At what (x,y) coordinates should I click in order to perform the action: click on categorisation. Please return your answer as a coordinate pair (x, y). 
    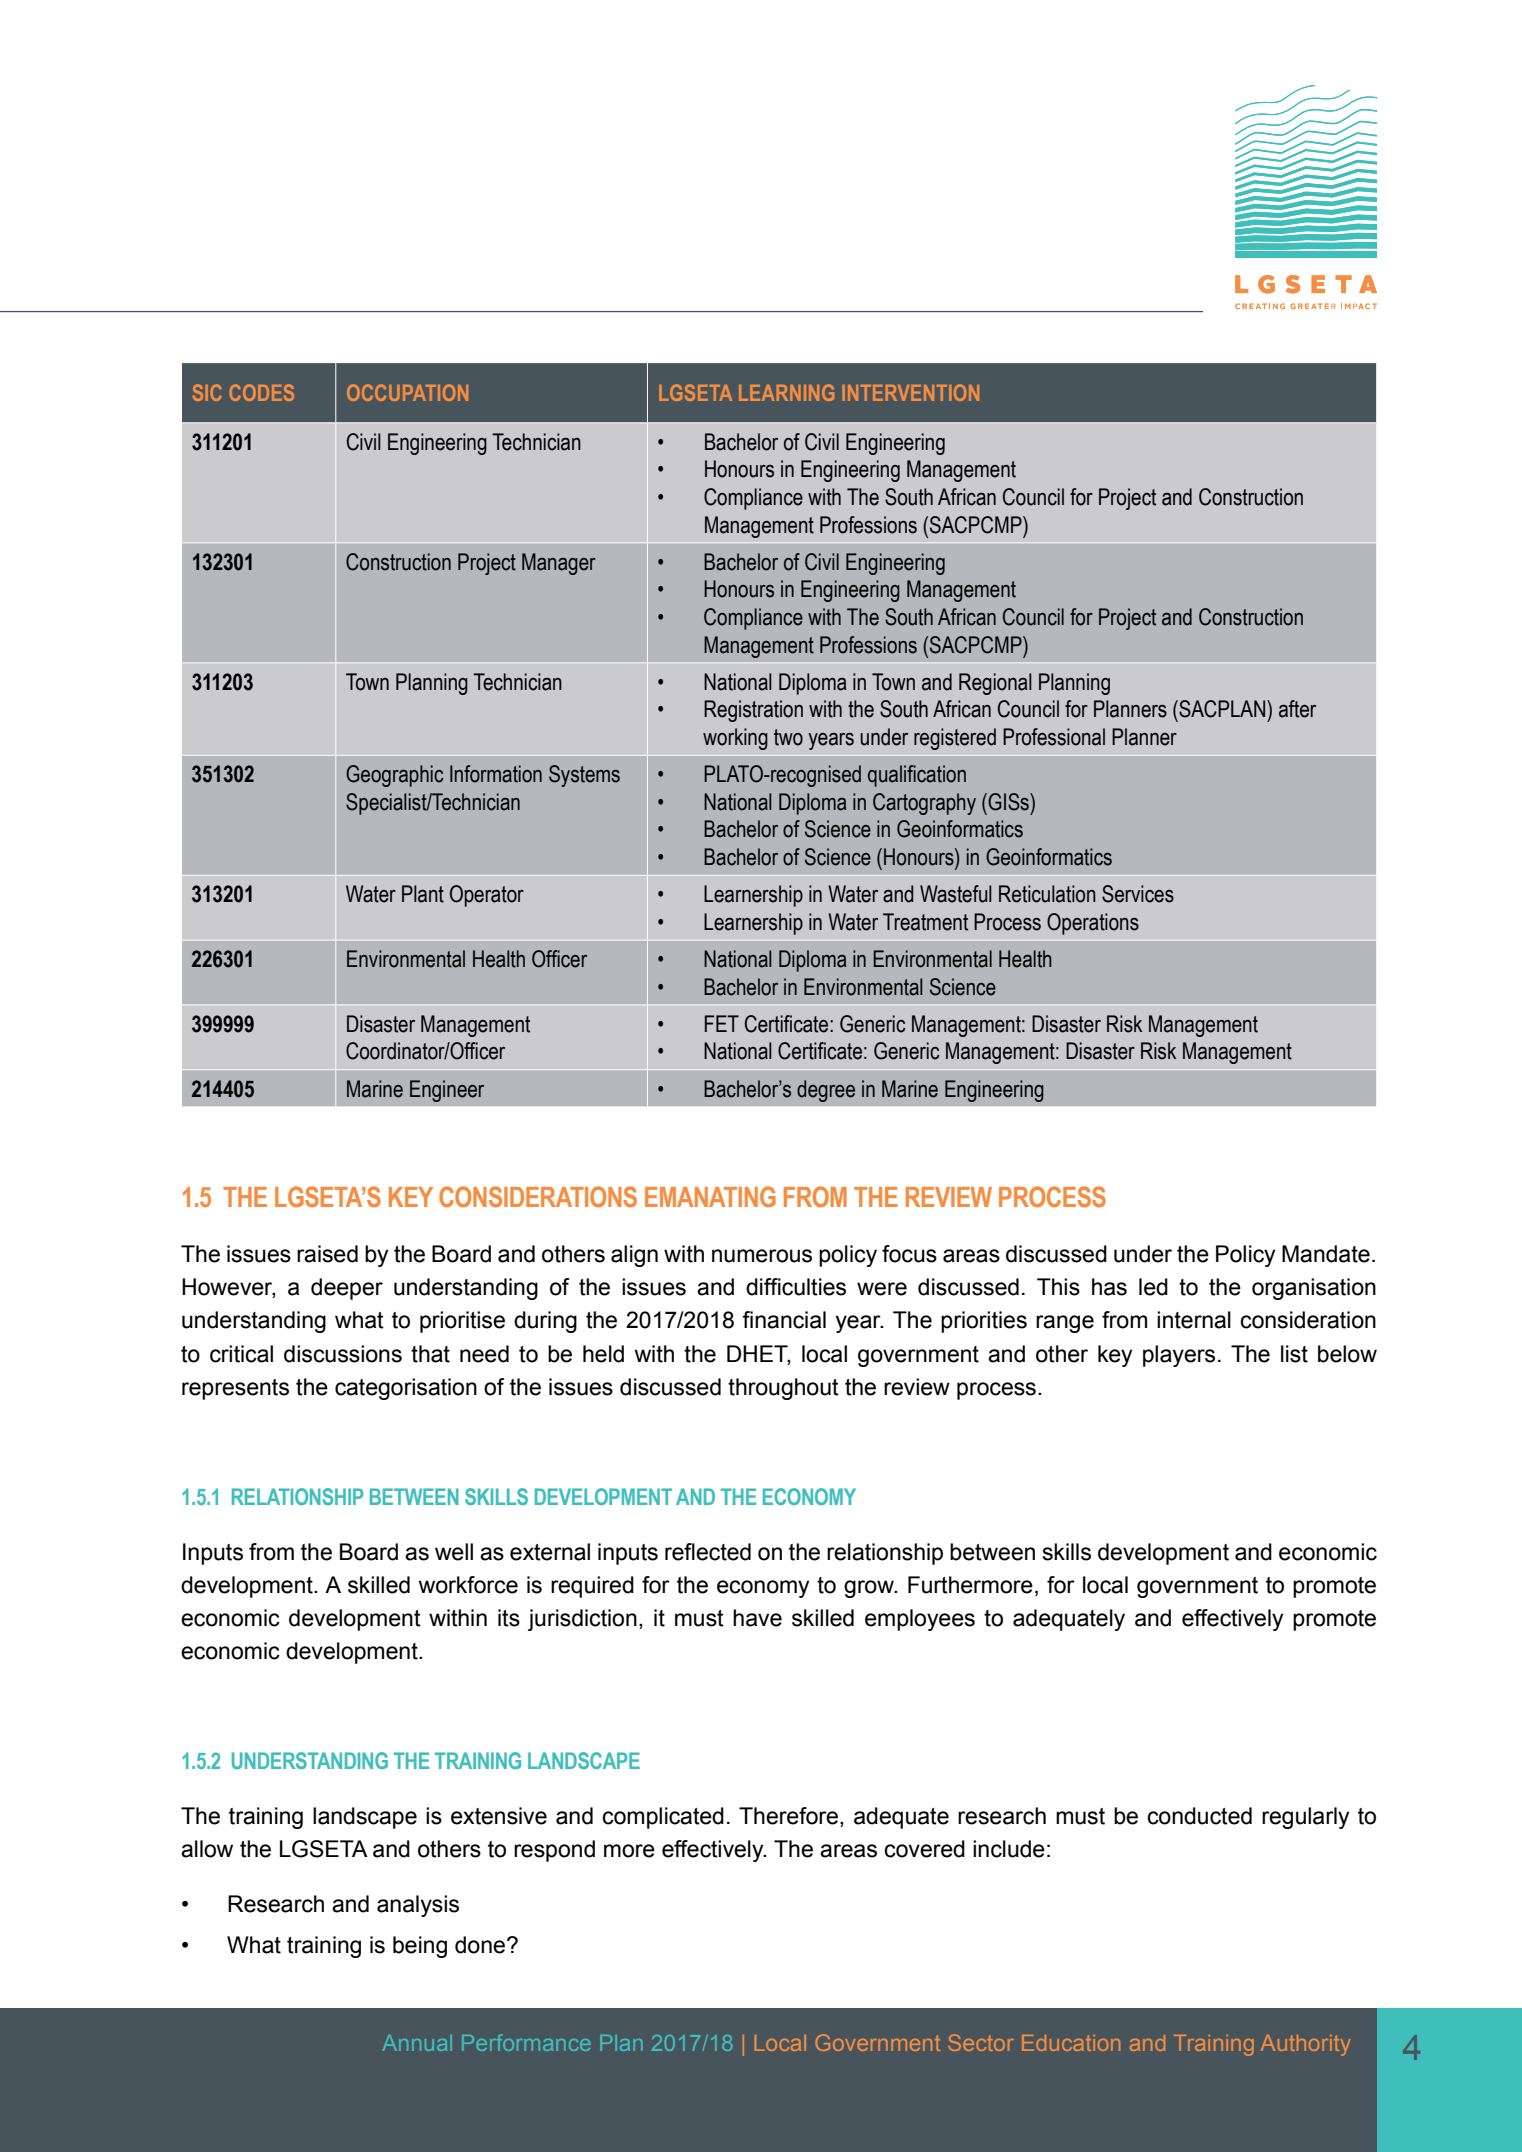
    Looking at the image, I should click on (406, 1389).
